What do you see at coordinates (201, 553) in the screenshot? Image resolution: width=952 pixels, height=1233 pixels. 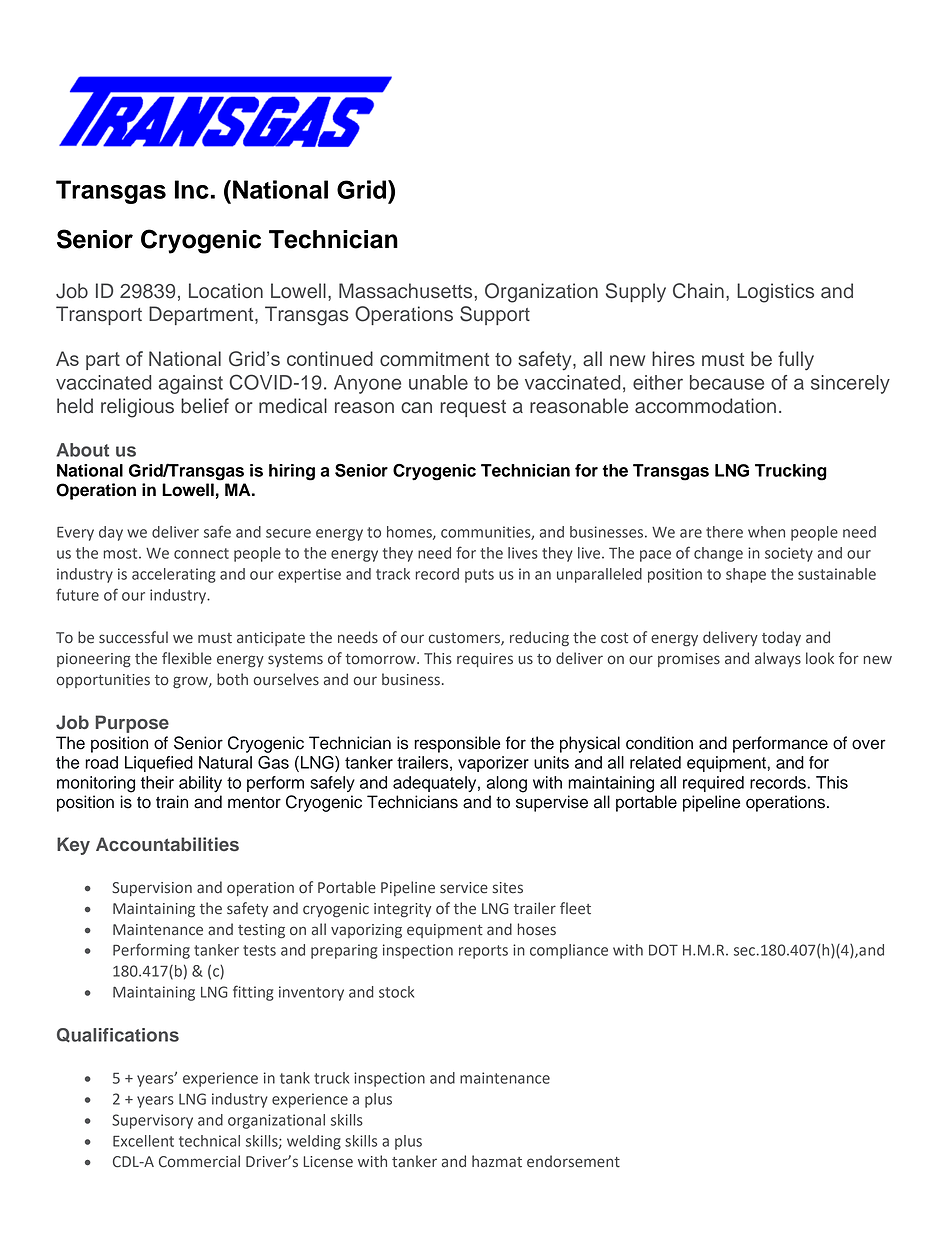 I see `connect` at bounding box center [201, 553].
